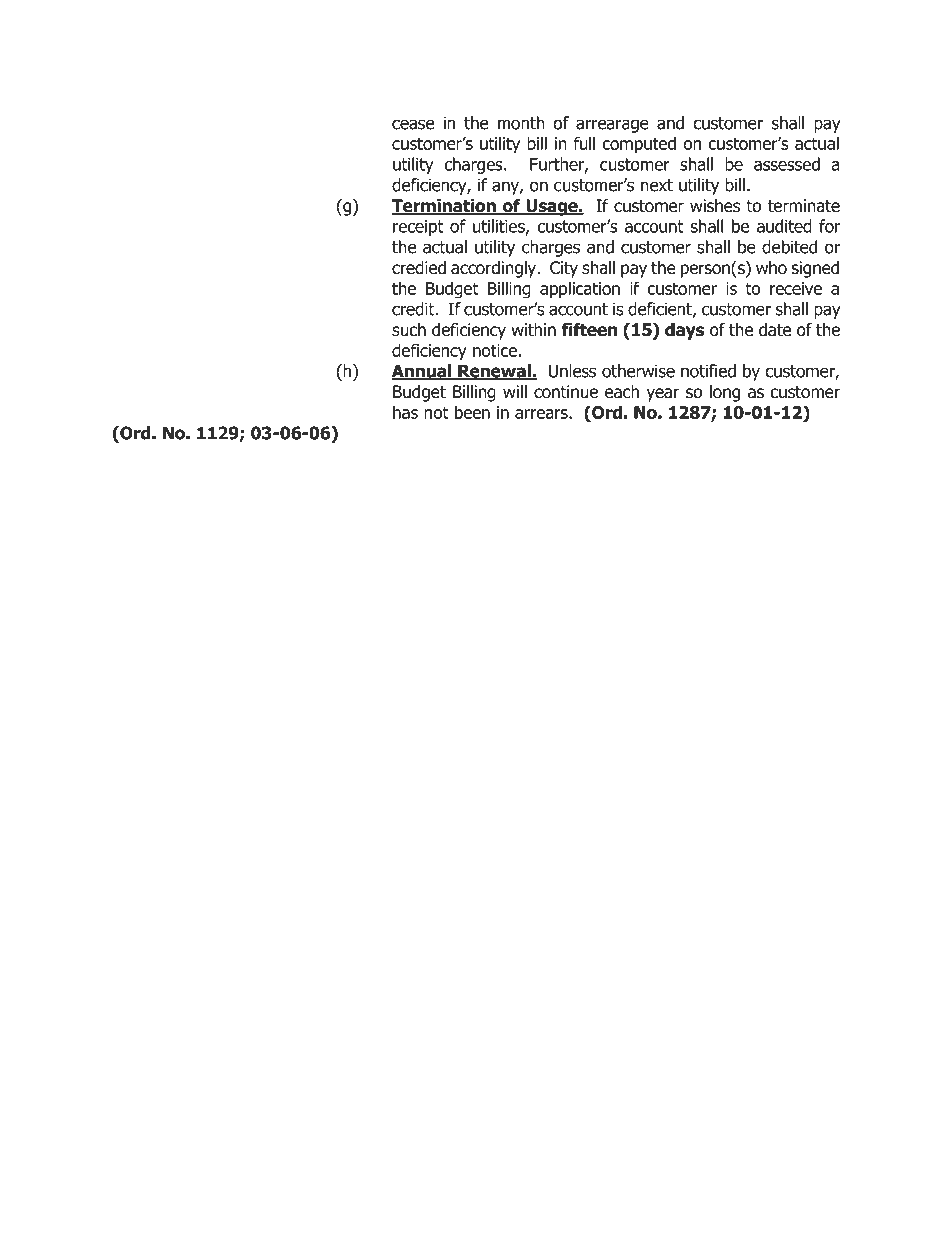 The image size is (952, 1233). I want to click on each, so click(622, 392).
